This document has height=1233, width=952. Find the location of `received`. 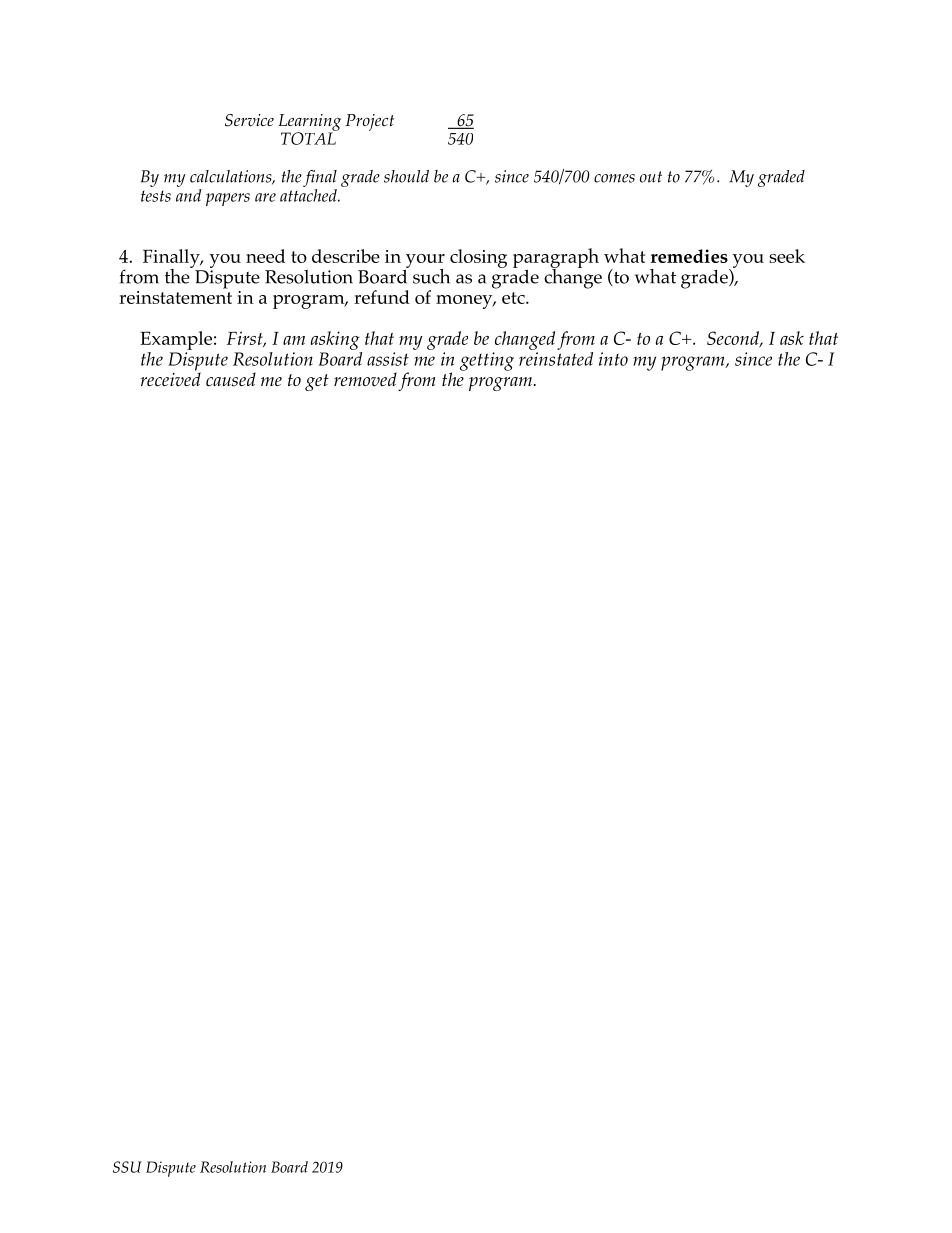

received is located at coordinates (171, 378).
